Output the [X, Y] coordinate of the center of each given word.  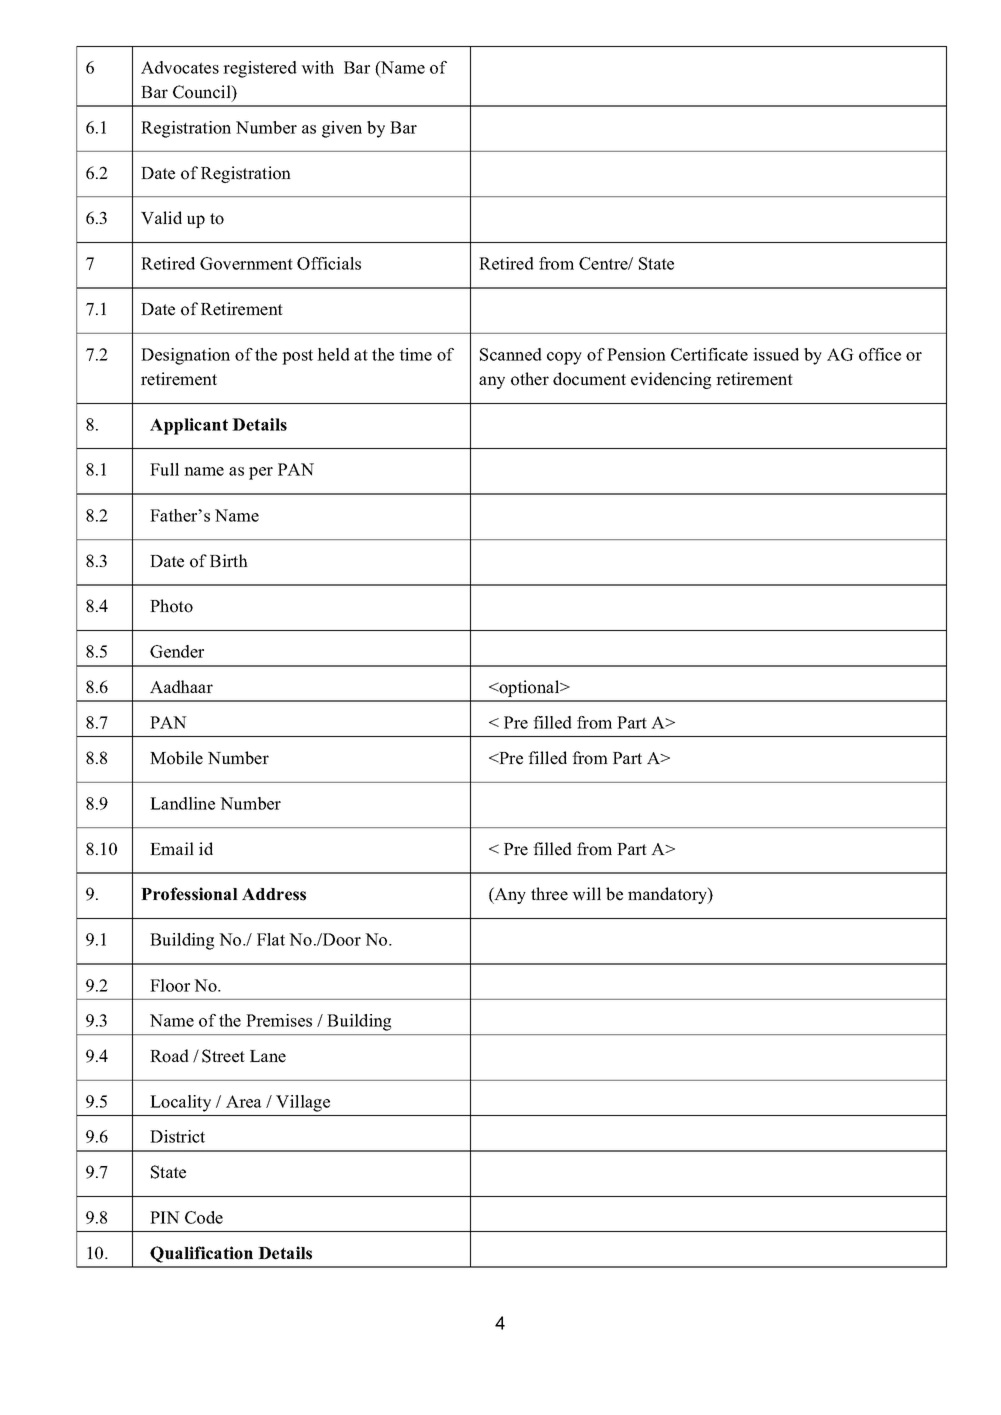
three [549, 894]
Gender [177, 651]
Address [274, 894]
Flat [271, 939]
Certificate [709, 354]
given [342, 129]
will [586, 894]
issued [776, 354]
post [297, 357]
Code [204, 1217]
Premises [279, 1020]
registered [260, 69]
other [530, 379]
